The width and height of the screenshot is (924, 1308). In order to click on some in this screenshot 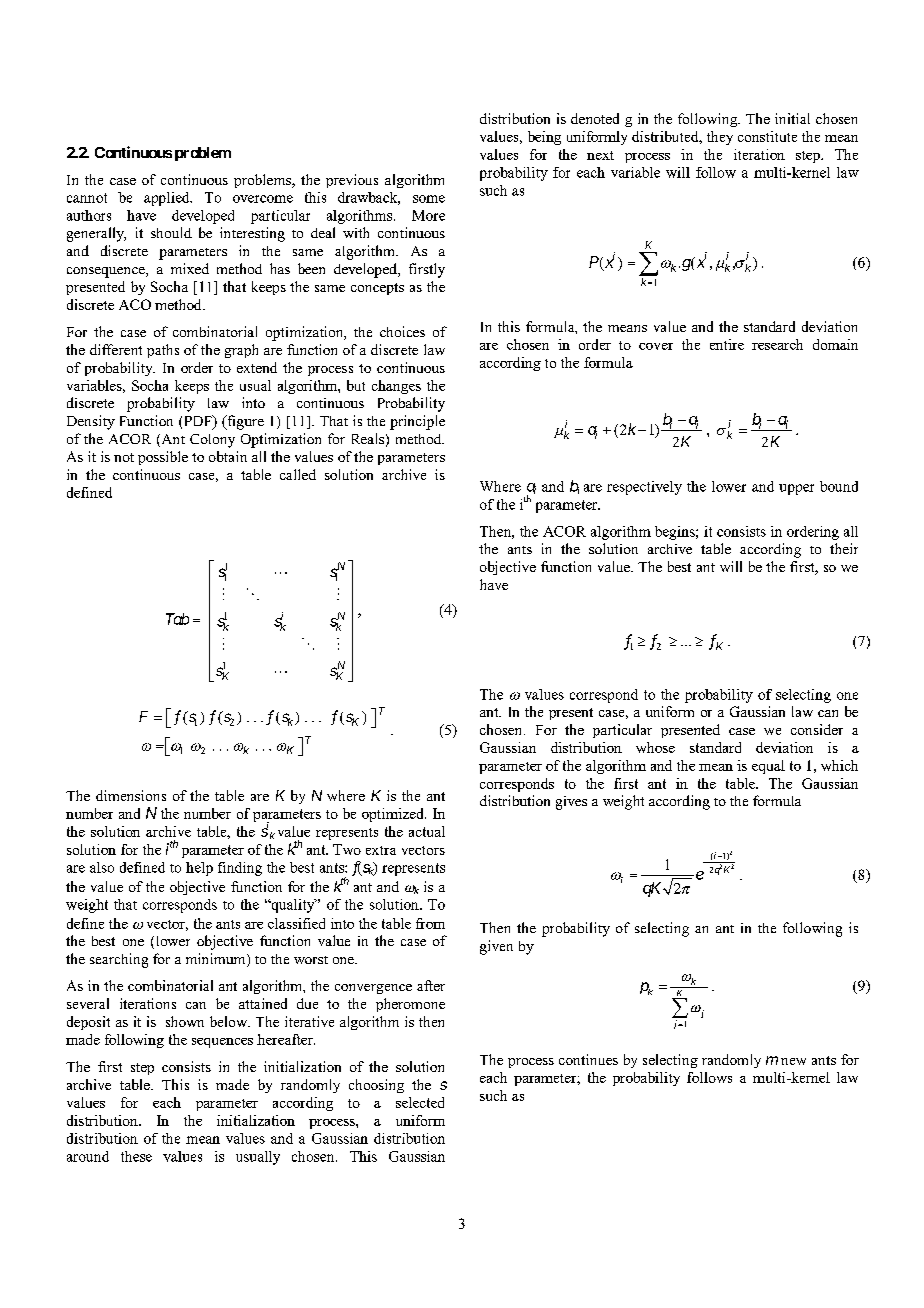, I will do `click(429, 199)`.
